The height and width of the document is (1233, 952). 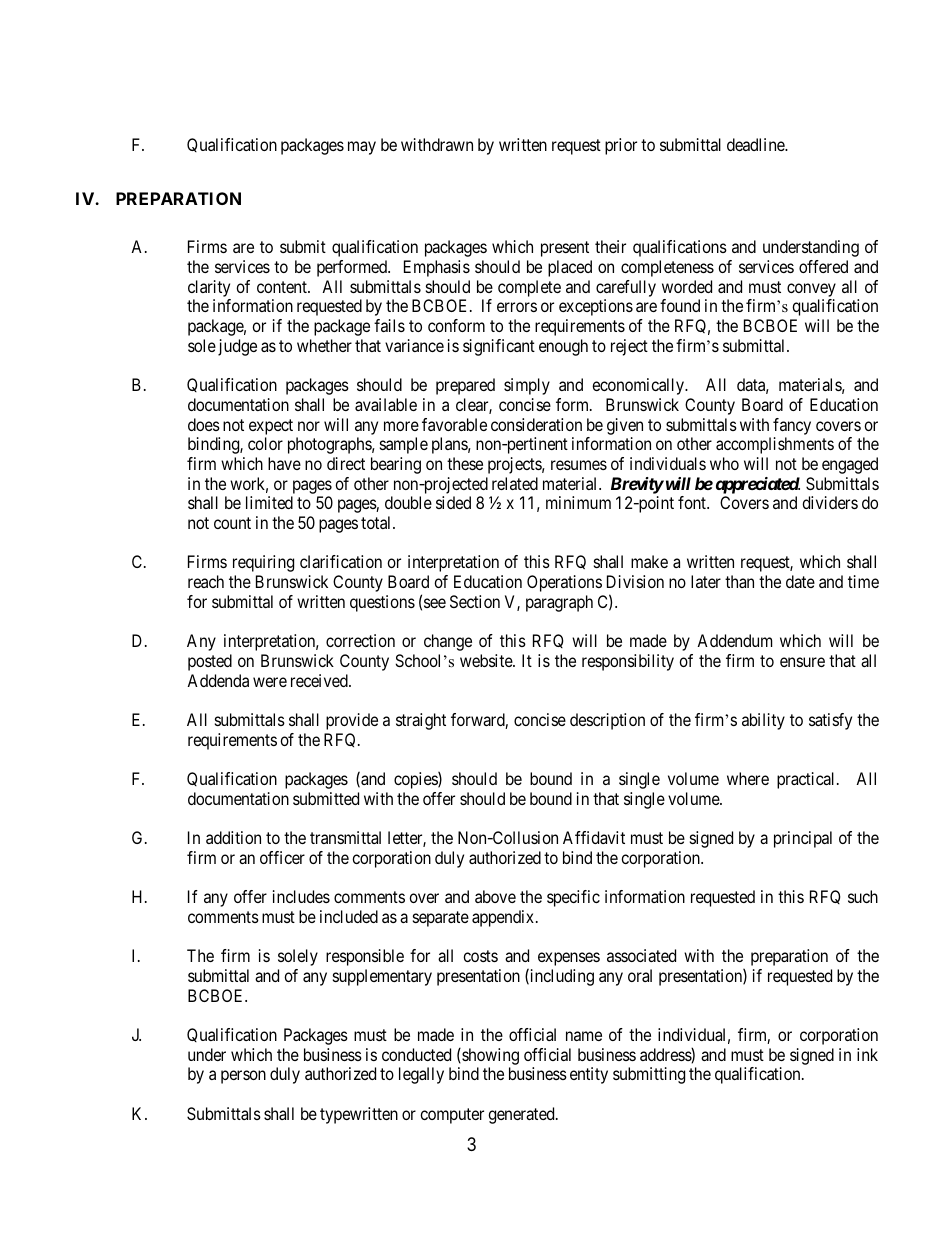 What do you see at coordinates (362, 148) in the document?
I see `may` at bounding box center [362, 148].
